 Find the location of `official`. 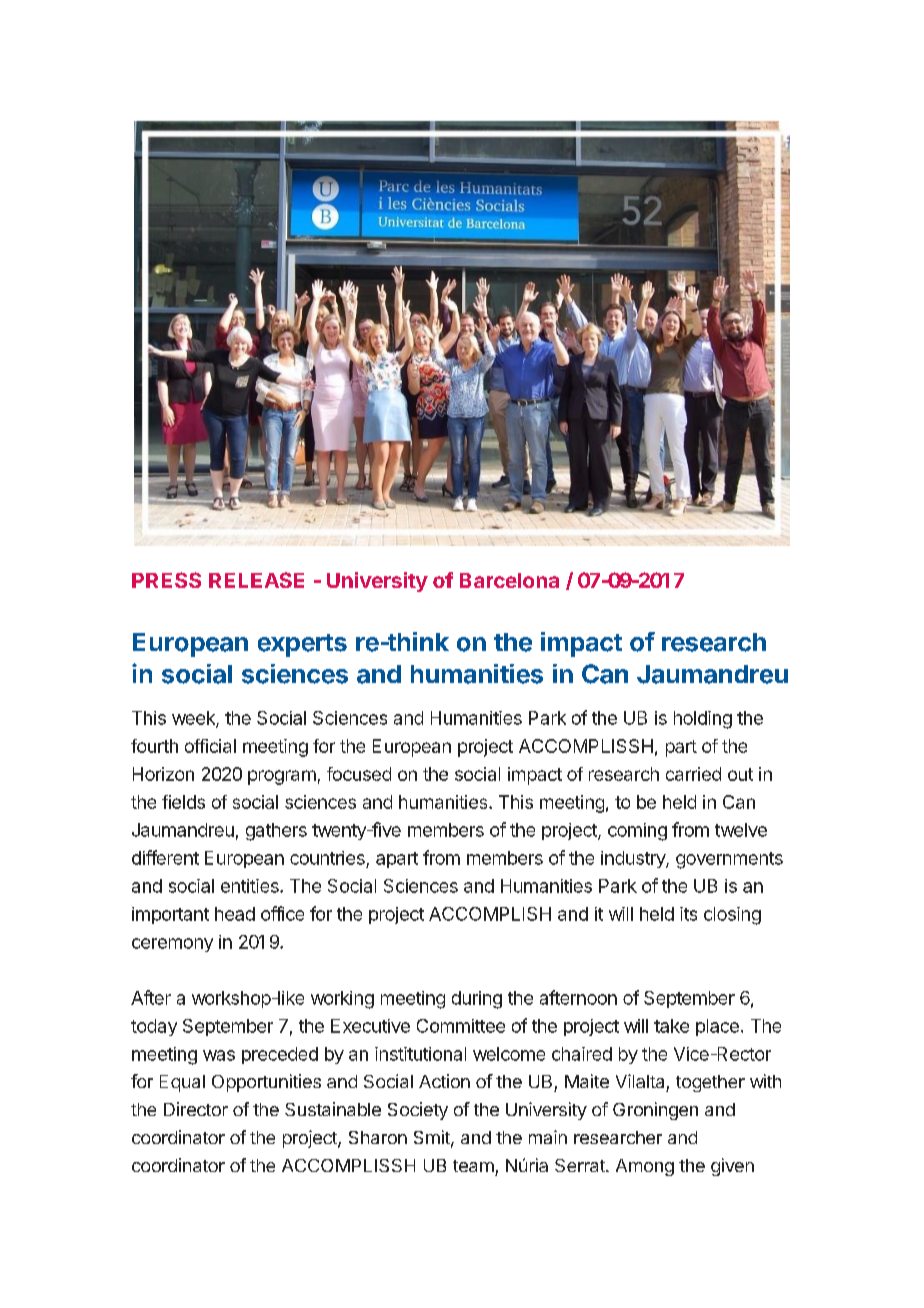

official is located at coordinates (210, 746).
